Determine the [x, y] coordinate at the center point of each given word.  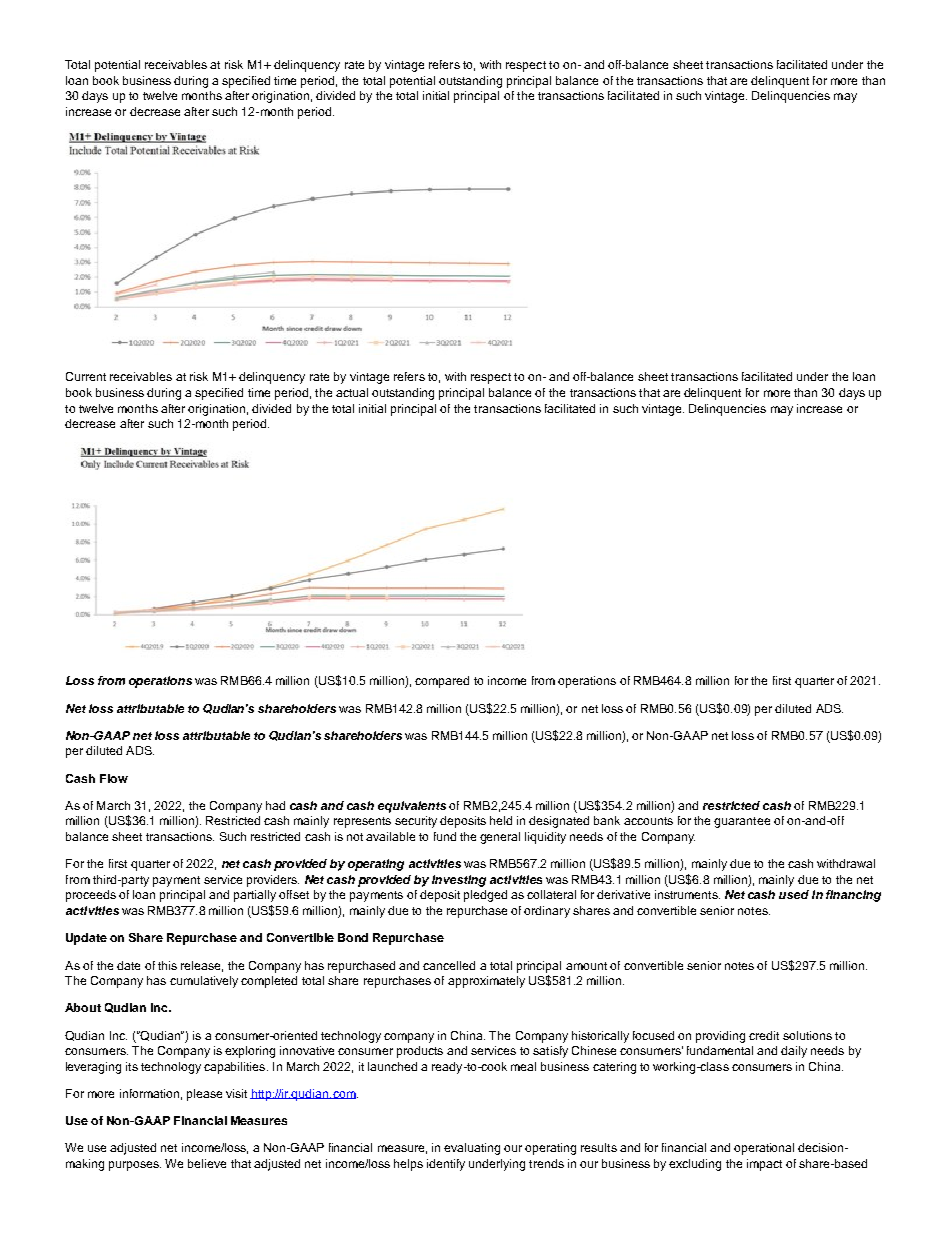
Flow [114, 778]
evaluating [472, 1149]
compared [442, 682]
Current [86, 376]
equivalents [412, 807]
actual [352, 392]
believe [207, 1163]
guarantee [742, 822]
